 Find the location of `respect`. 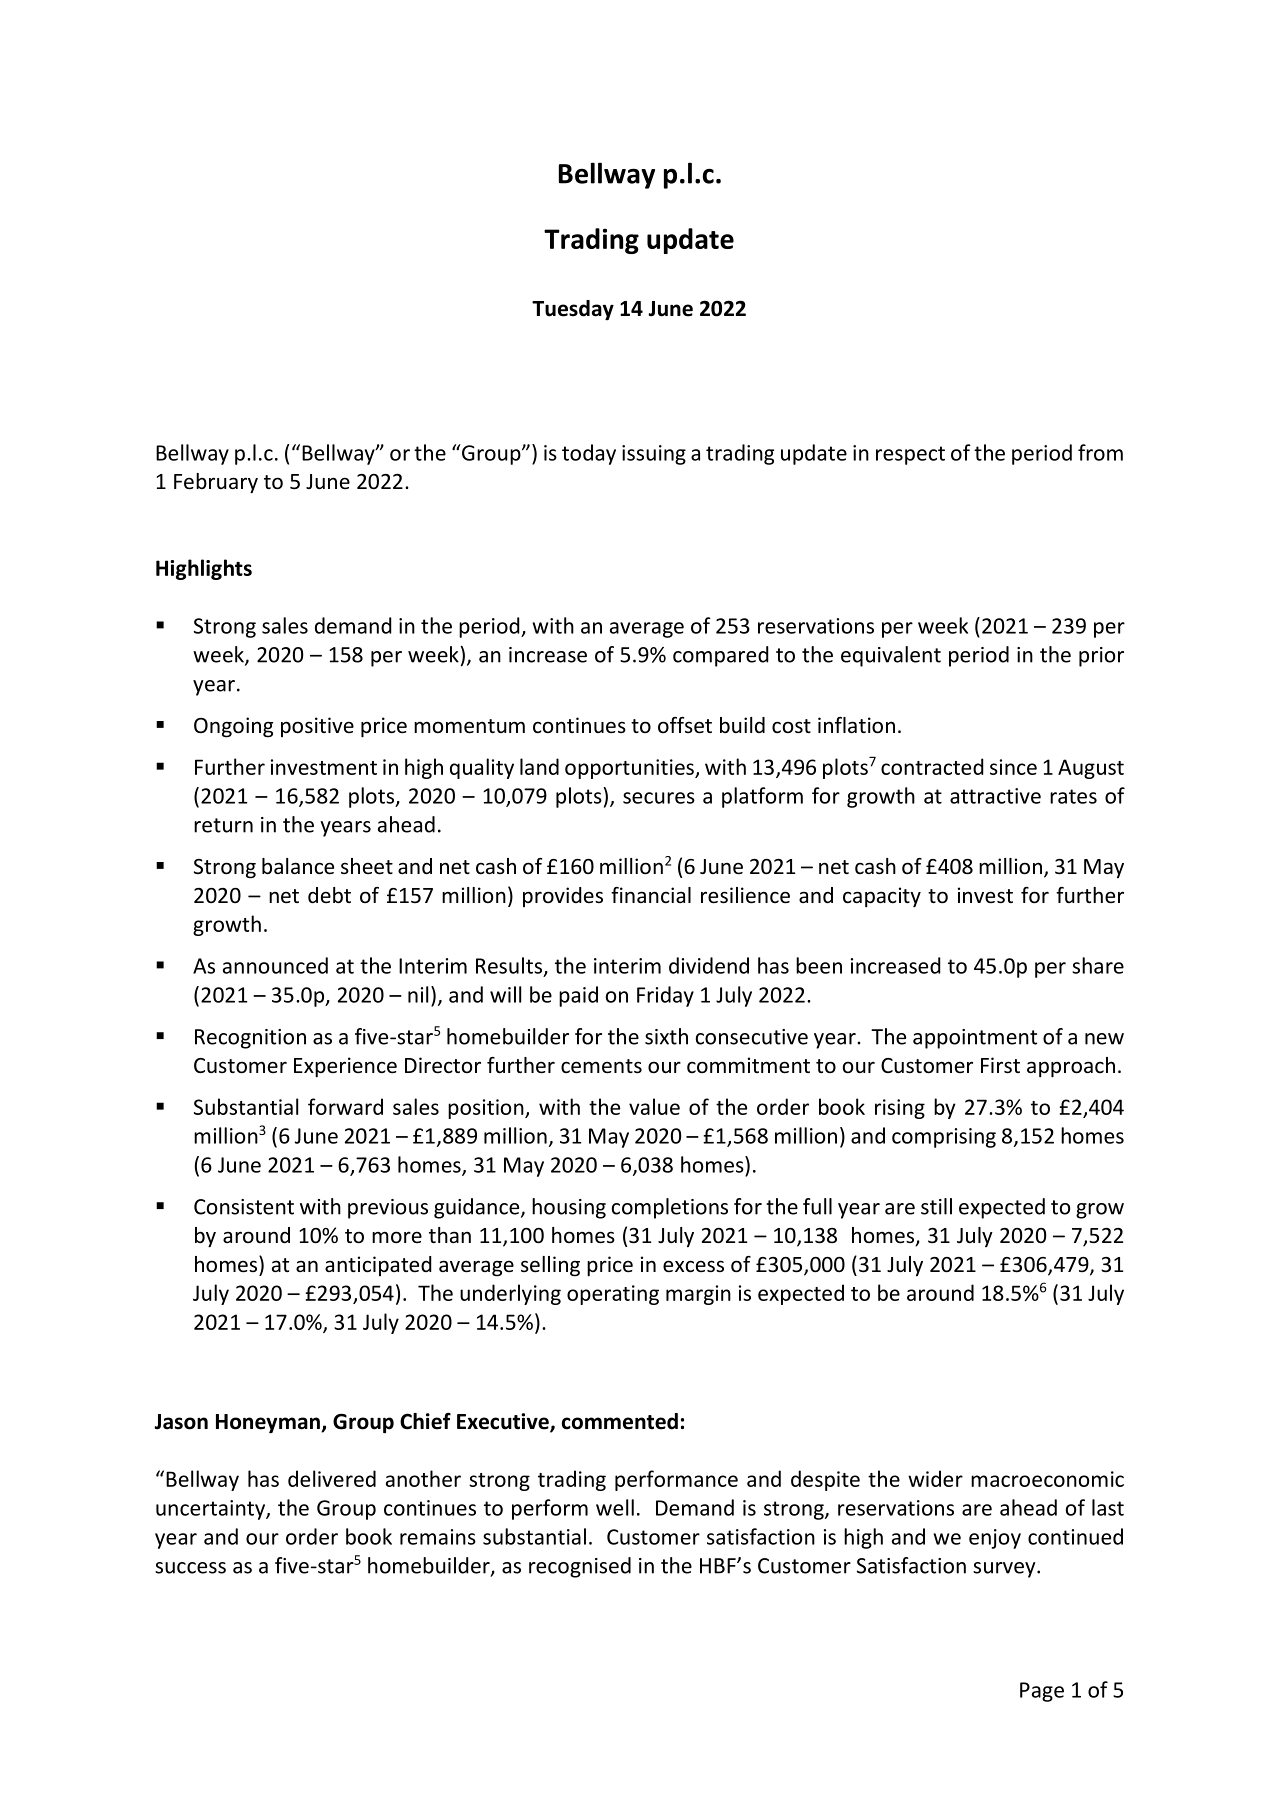

respect is located at coordinates (910, 455).
